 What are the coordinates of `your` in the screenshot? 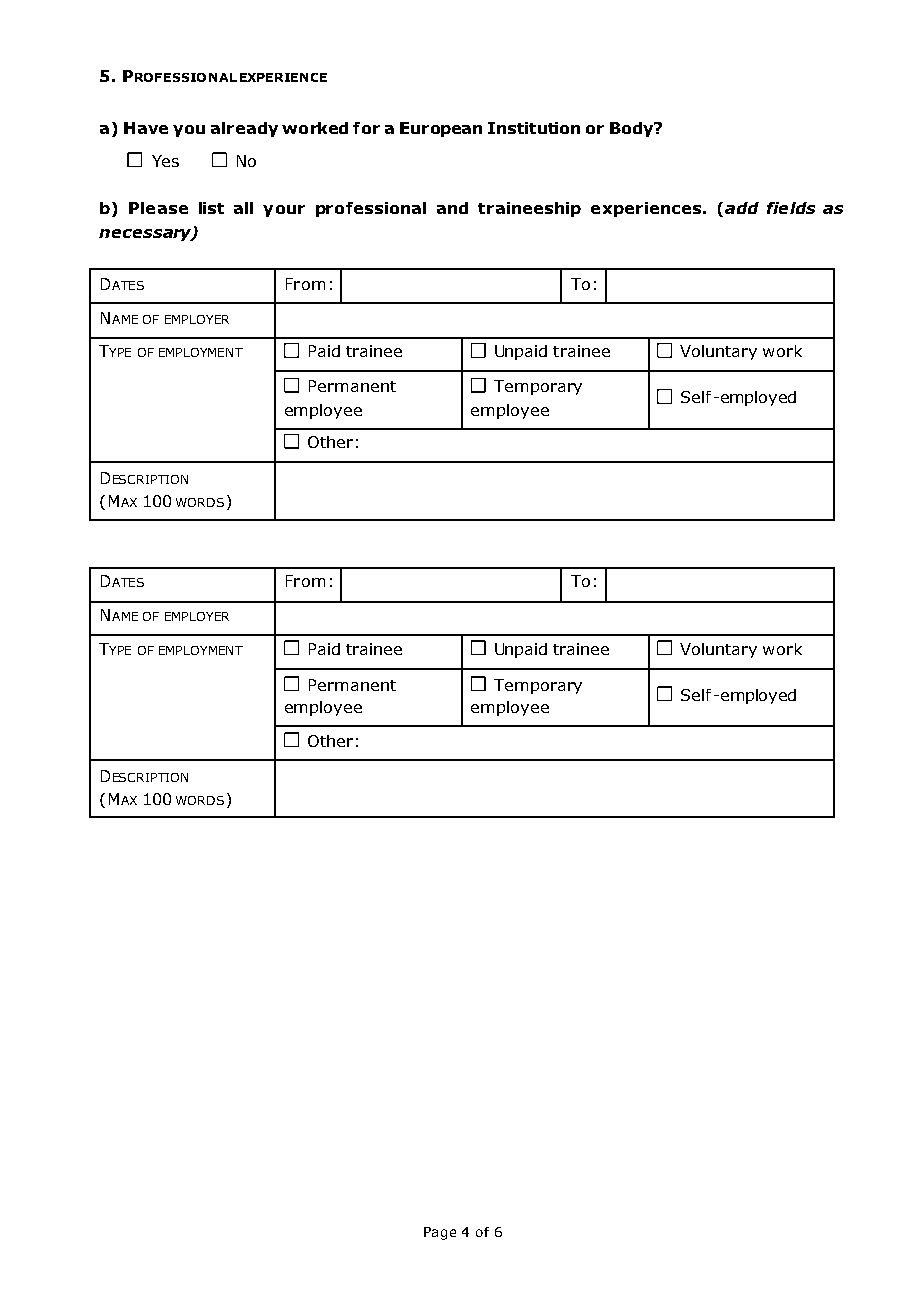 It's located at (284, 211).
